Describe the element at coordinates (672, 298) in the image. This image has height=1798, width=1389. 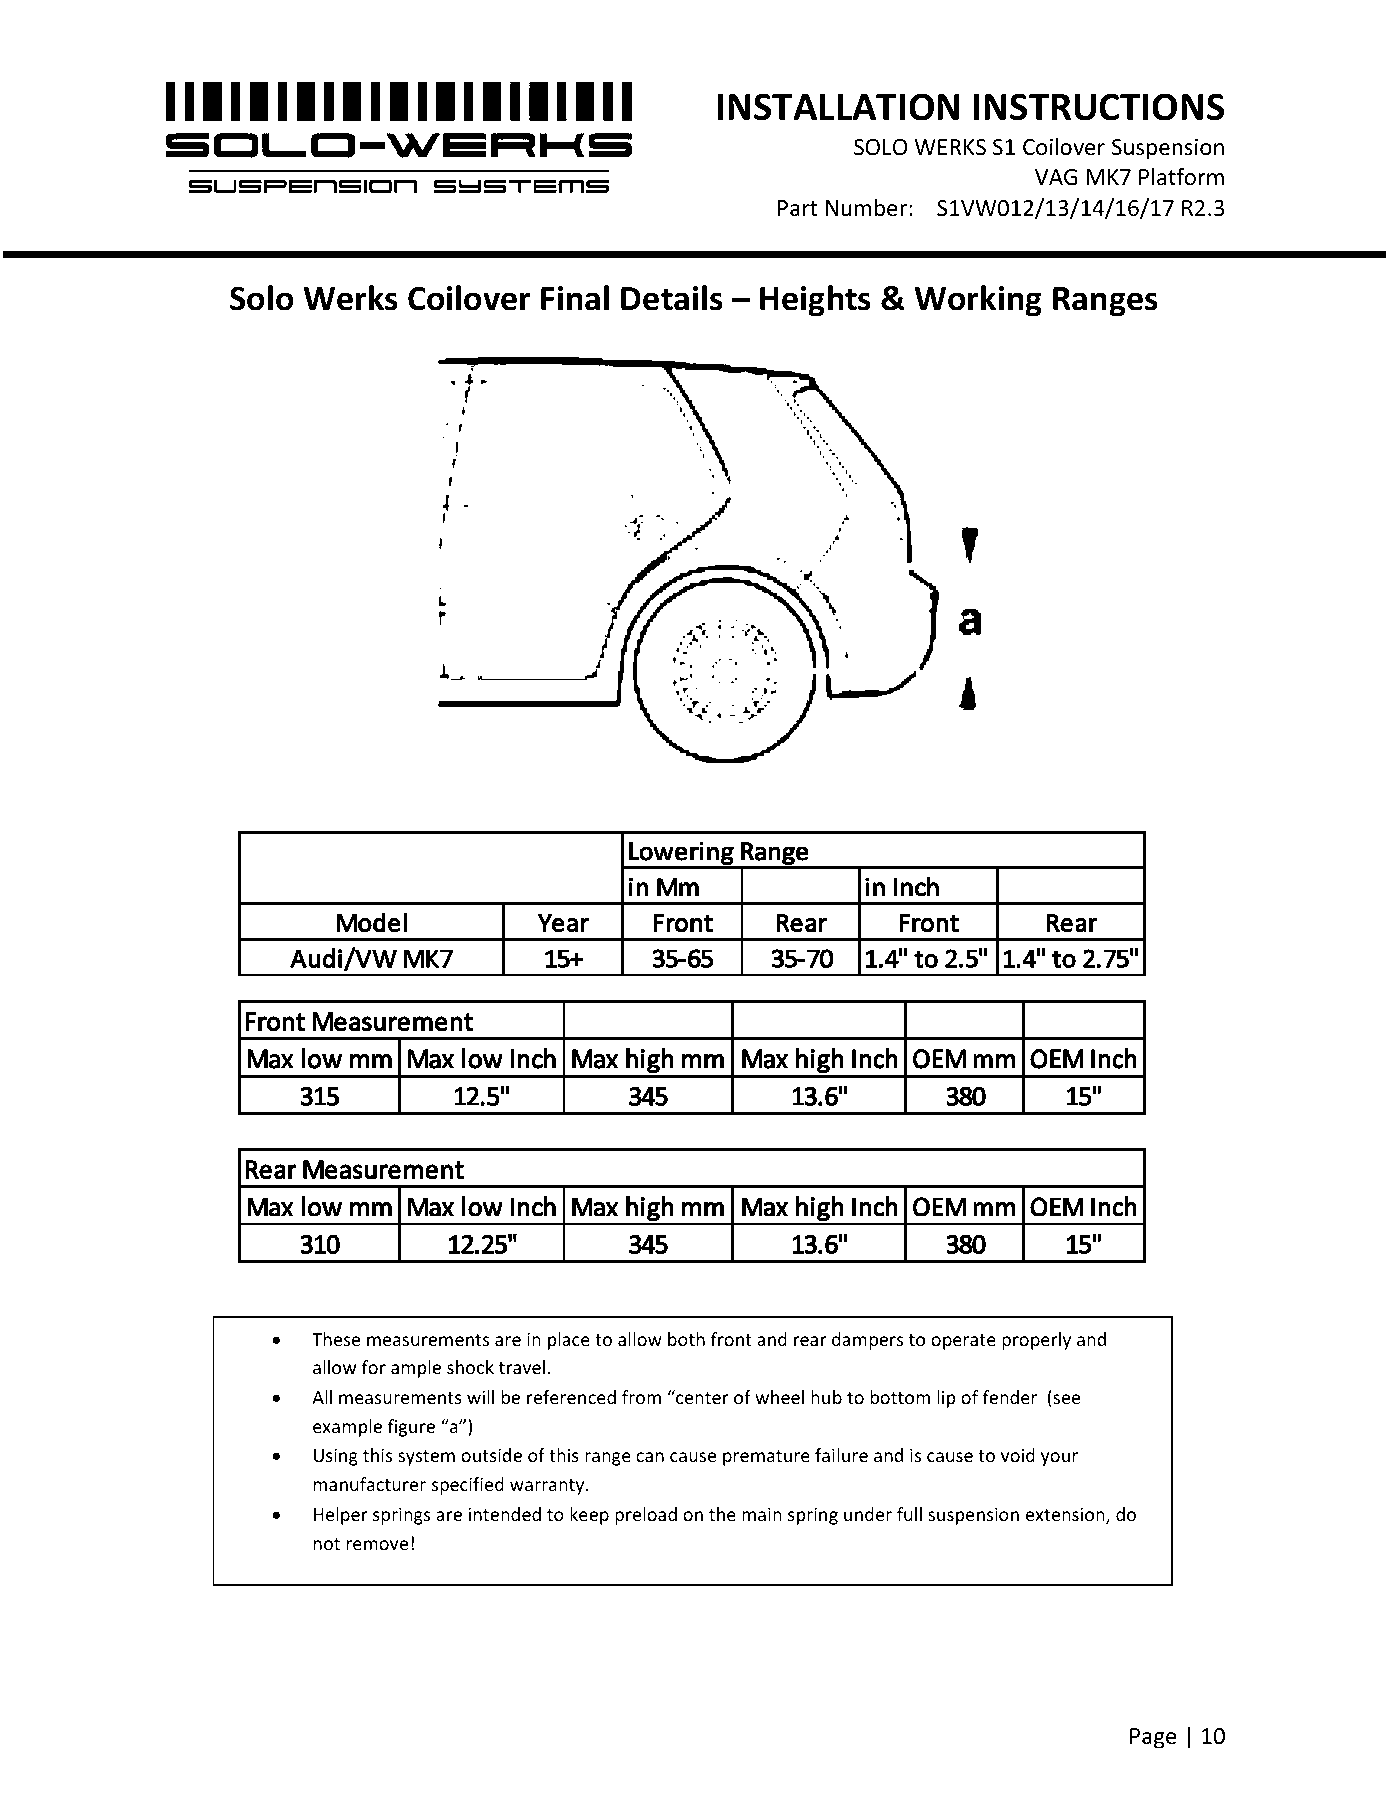
I see `Details` at that location.
